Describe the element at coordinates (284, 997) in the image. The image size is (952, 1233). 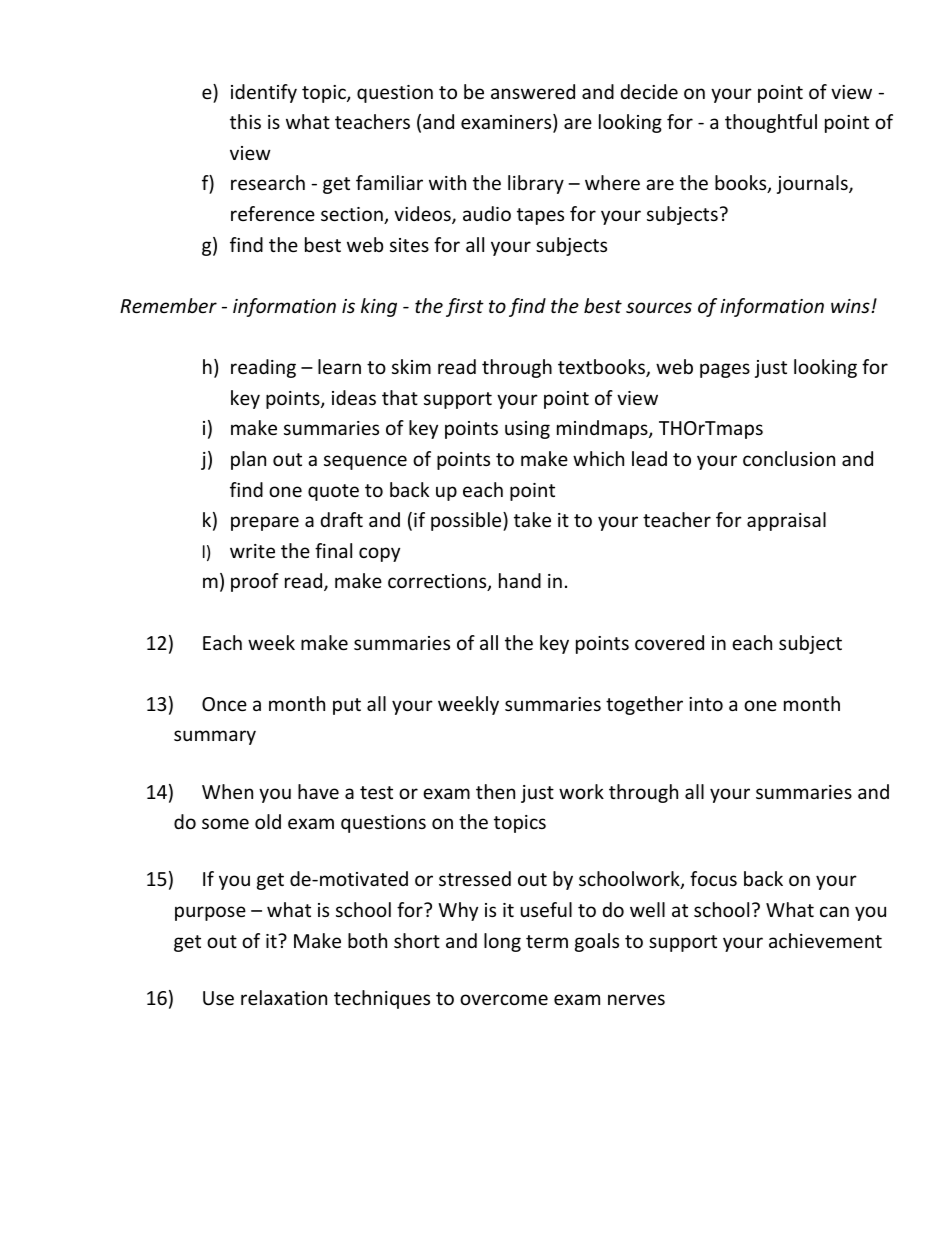
I see `relaxation` at that location.
